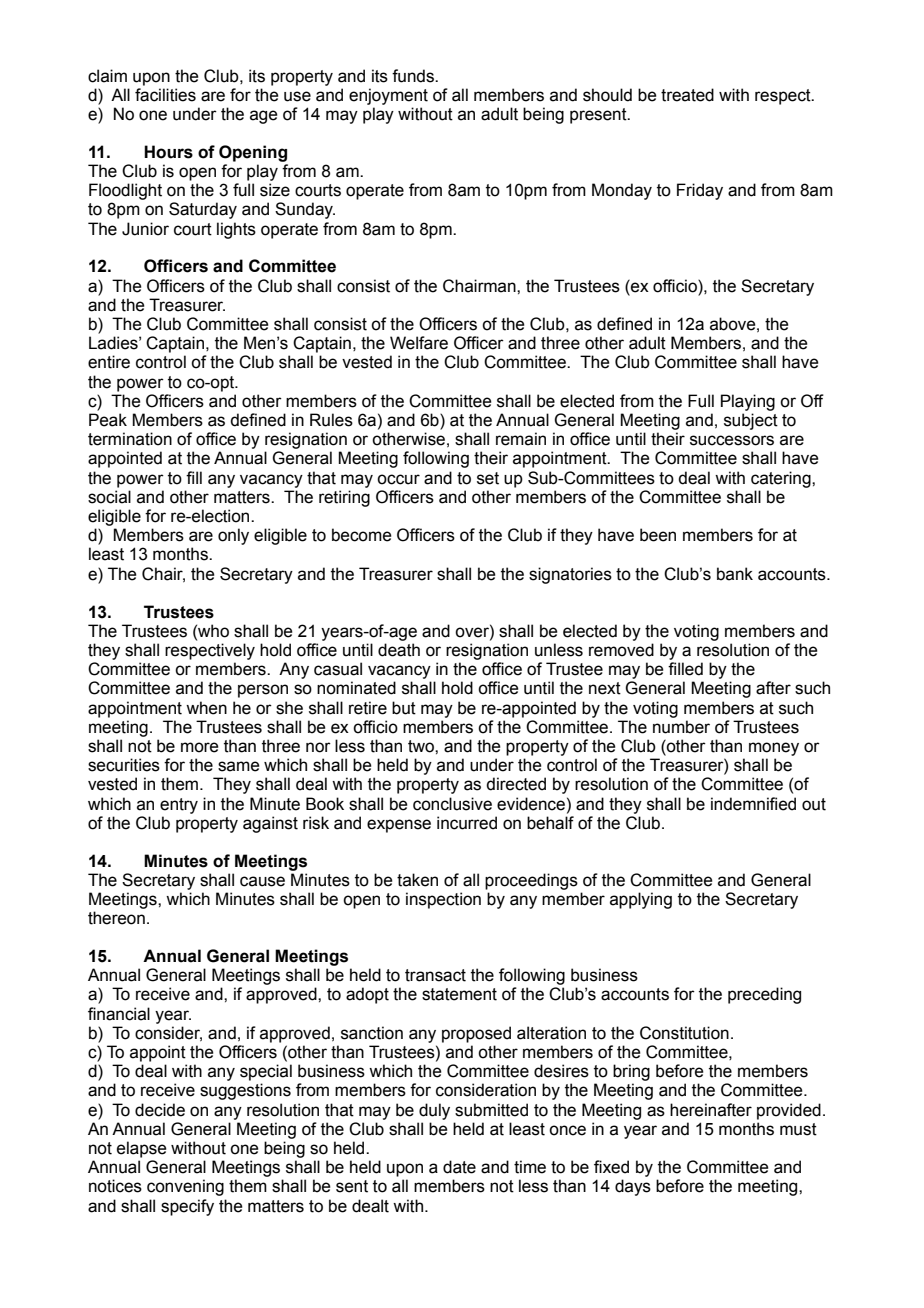  What do you see at coordinates (488, 478) in the page?
I see `set` at bounding box center [488, 478].
